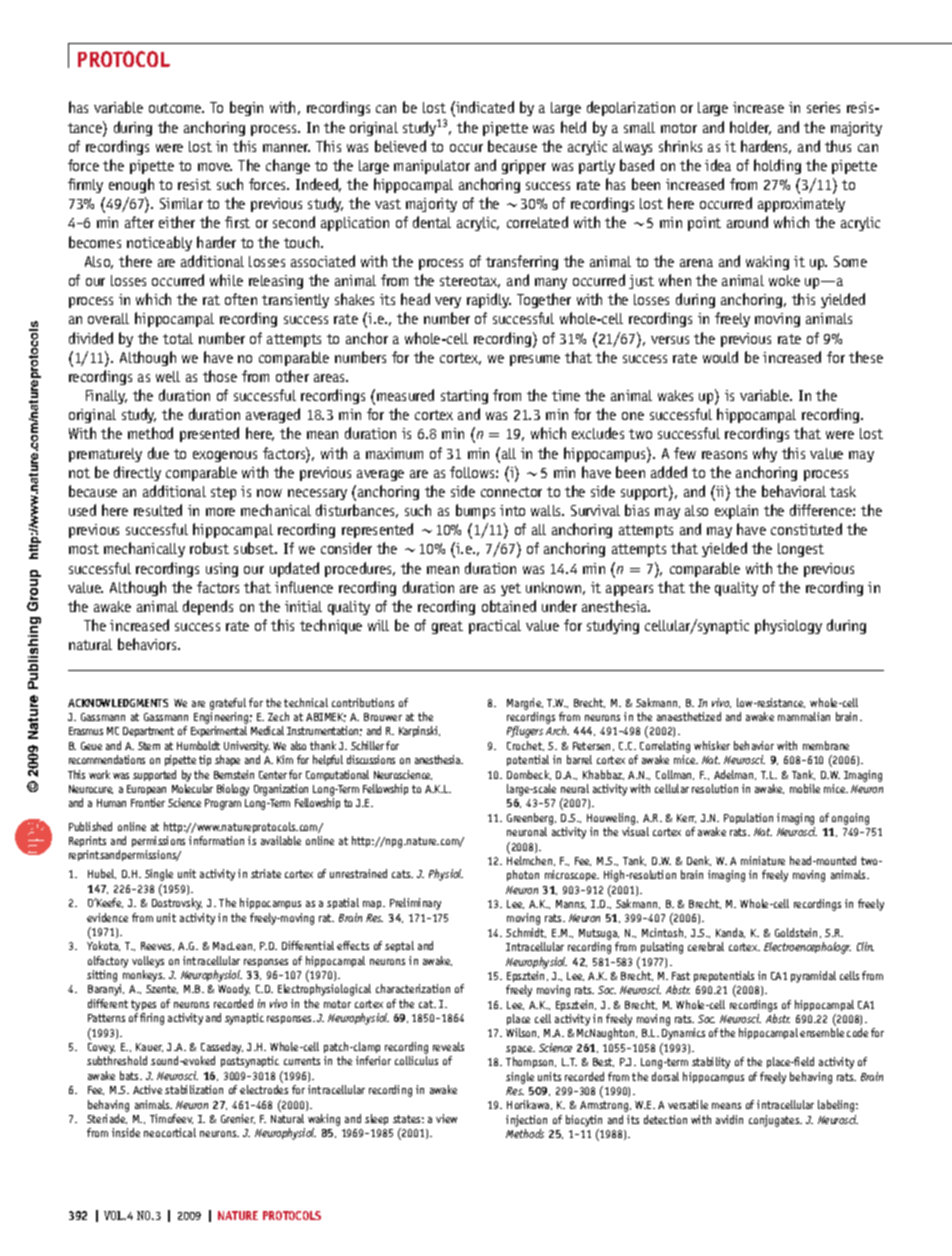 Image resolution: width=952 pixels, height=1256 pixels. I want to click on manipulator, so click(432, 167).
